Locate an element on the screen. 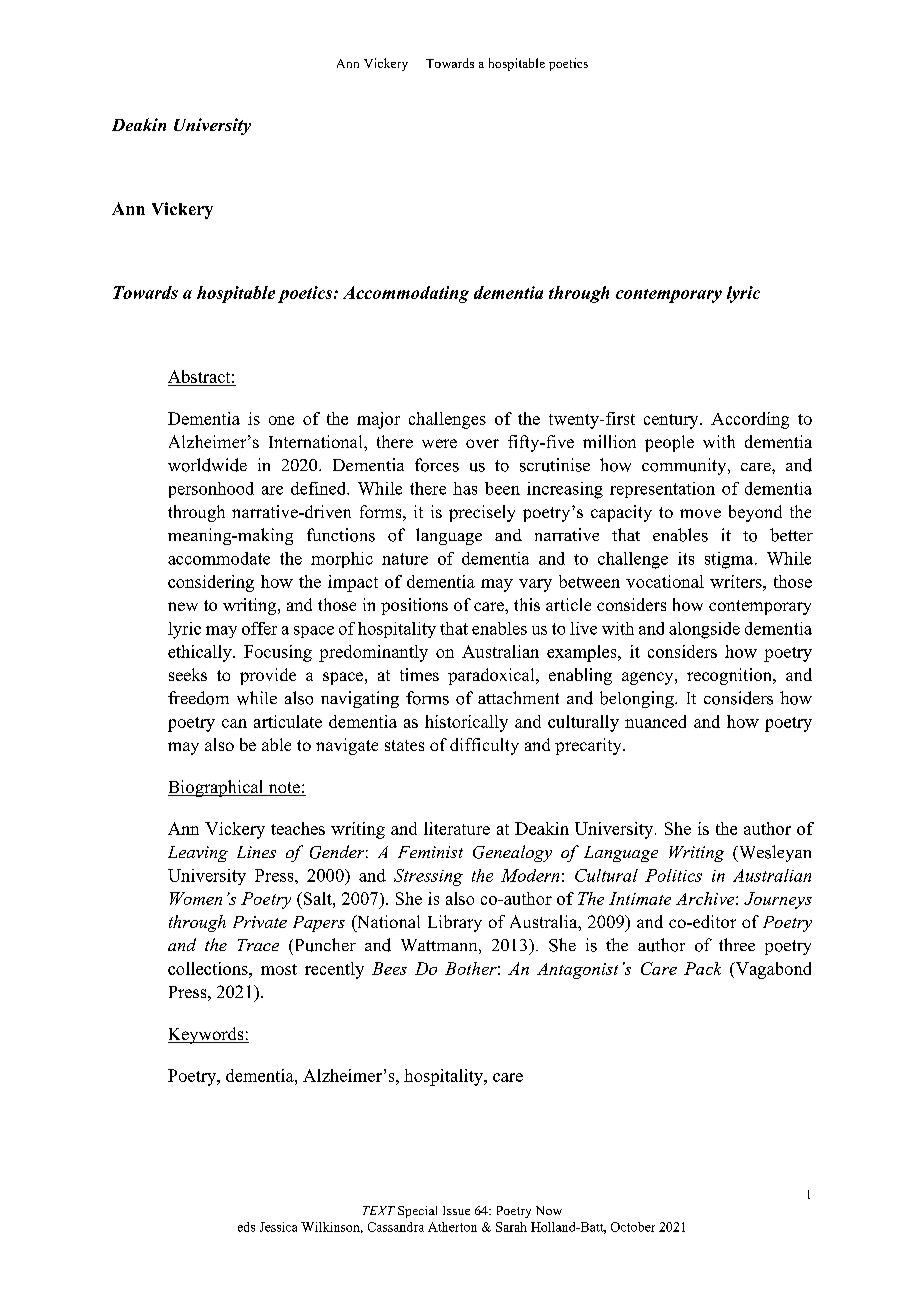 The width and height of the screenshot is (924, 1308). According is located at coordinates (750, 420).
